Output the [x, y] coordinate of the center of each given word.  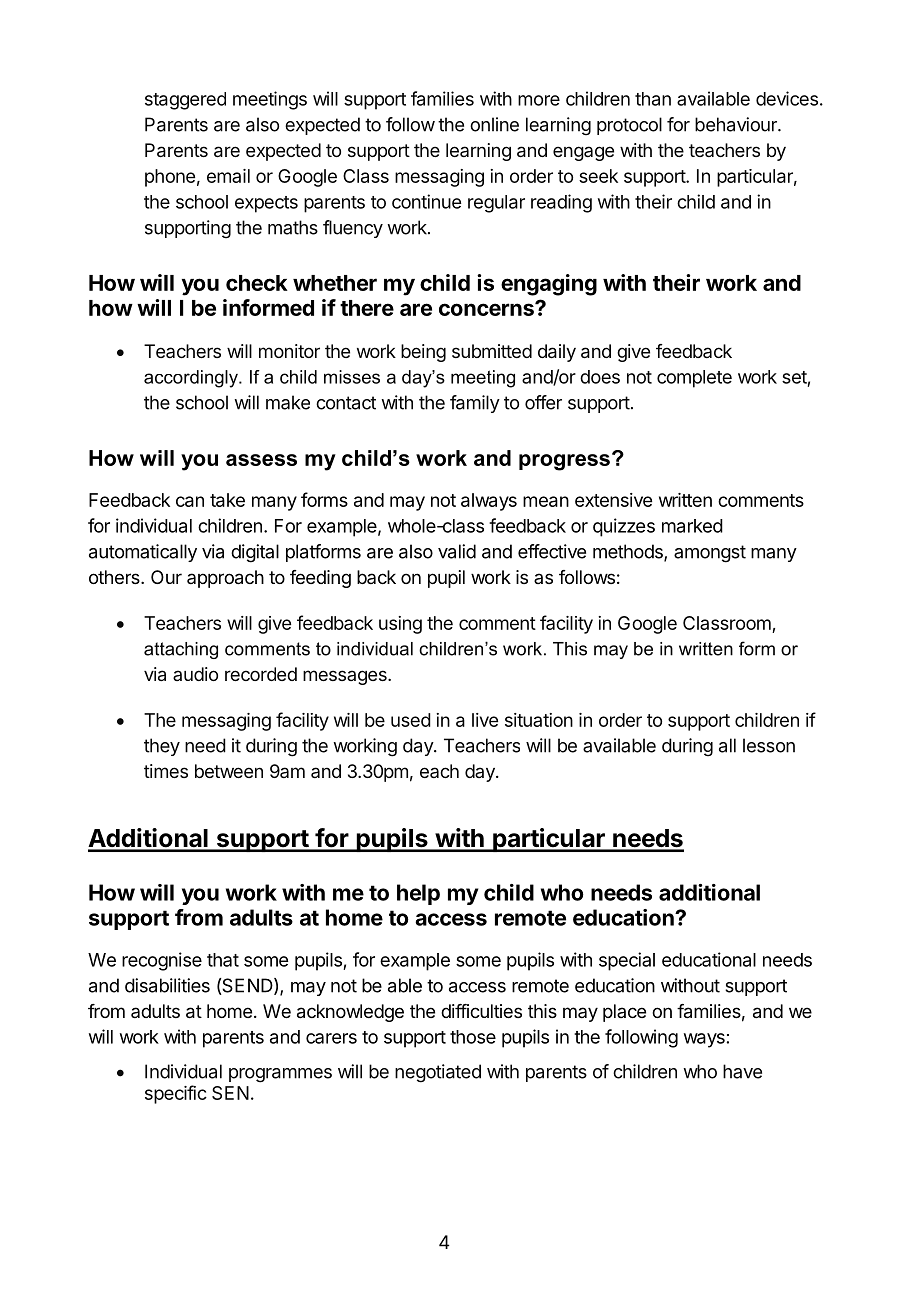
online [494, 124]
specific [176, 1094]
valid [457, 551]
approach [225, 579]
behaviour [737, 124]
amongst [710, 554]
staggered [185, 101]
